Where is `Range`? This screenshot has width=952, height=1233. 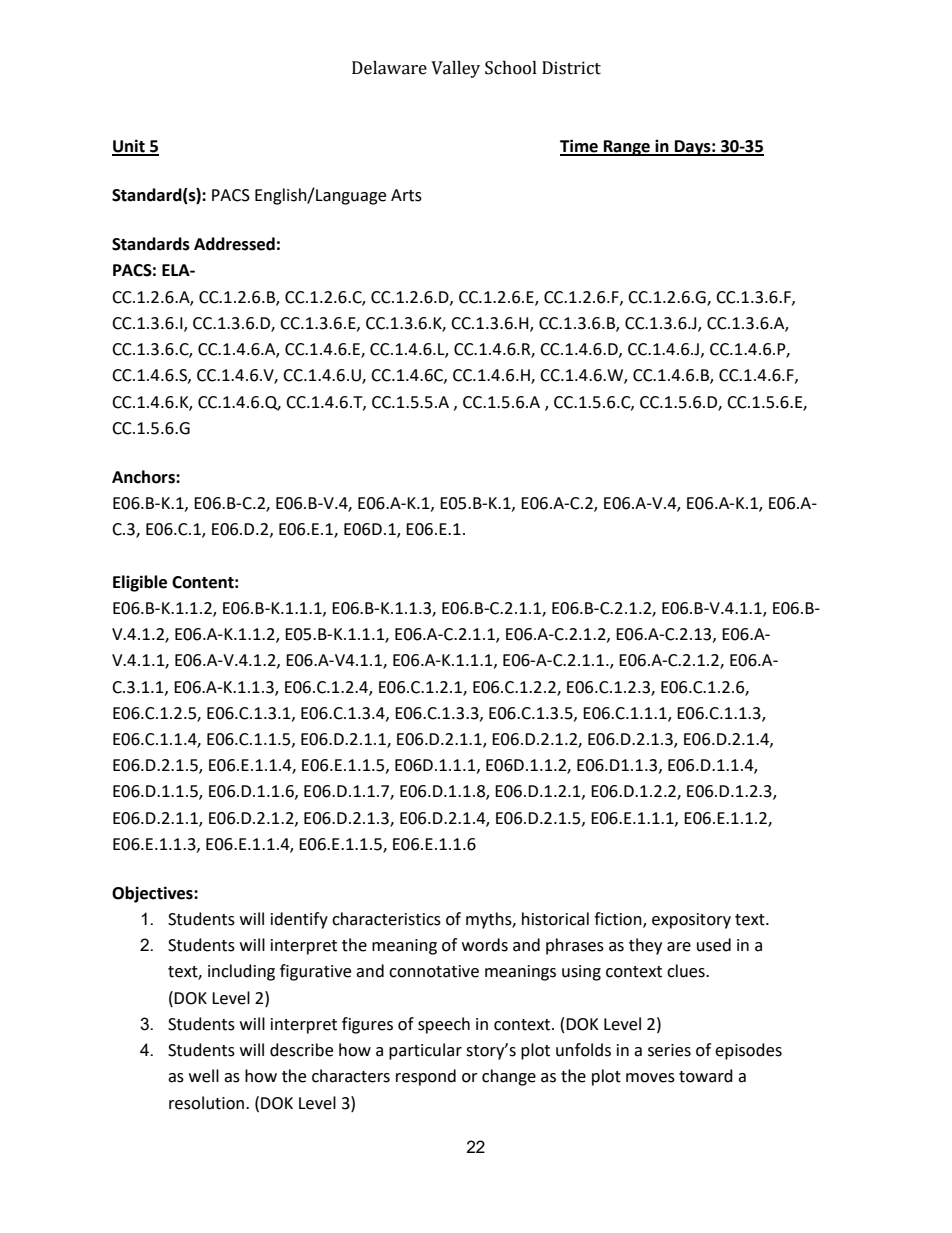 Range is located at coordinates (627, 148).
